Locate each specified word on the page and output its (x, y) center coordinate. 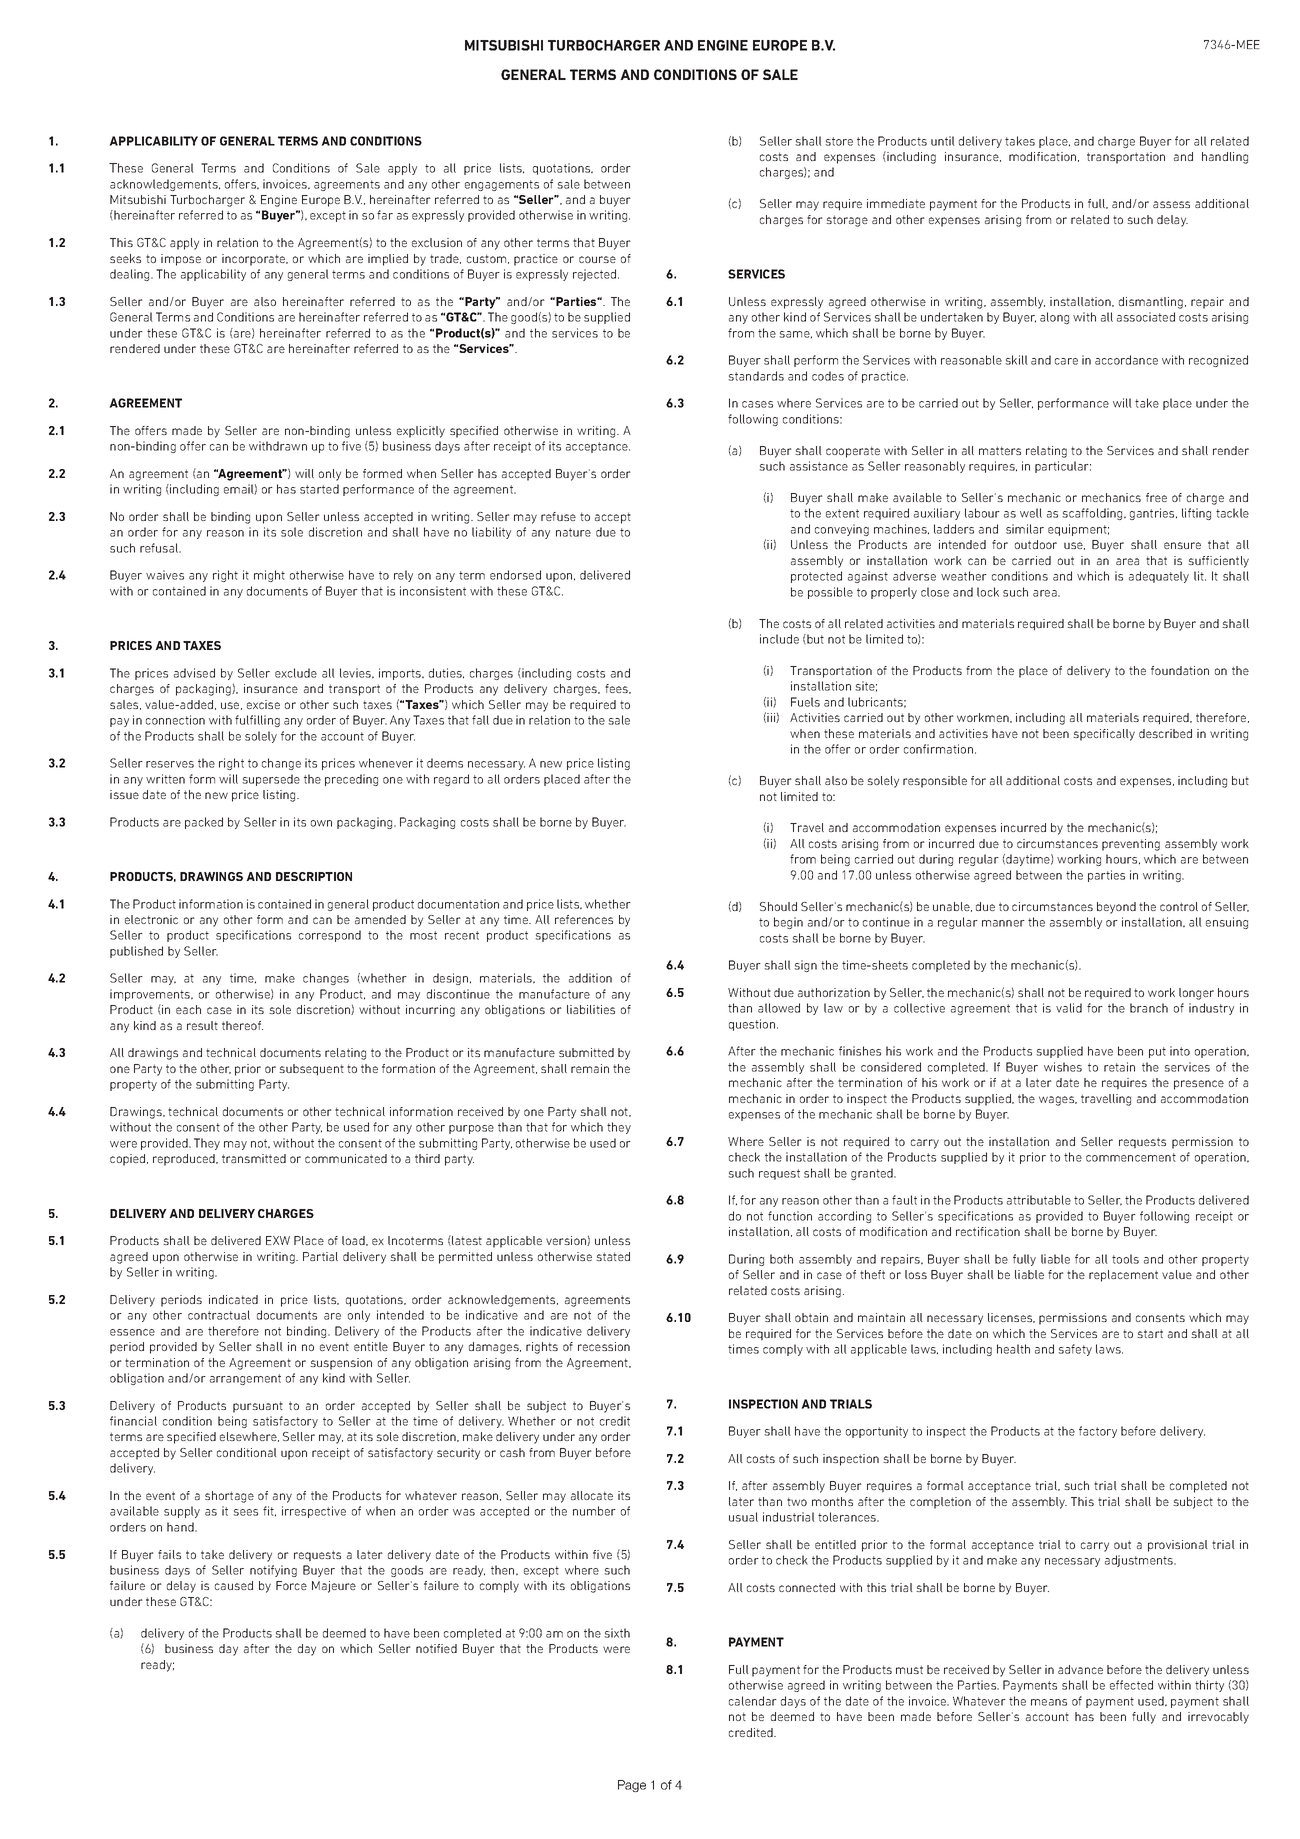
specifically (1104, 735)
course (597, 259)
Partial (320, 1256)
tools (1125, 1259)
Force (291, 1585)
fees (617, 689)
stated (613, 1256)
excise (263, 704)
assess (1171, 204)
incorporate (255, 260)
